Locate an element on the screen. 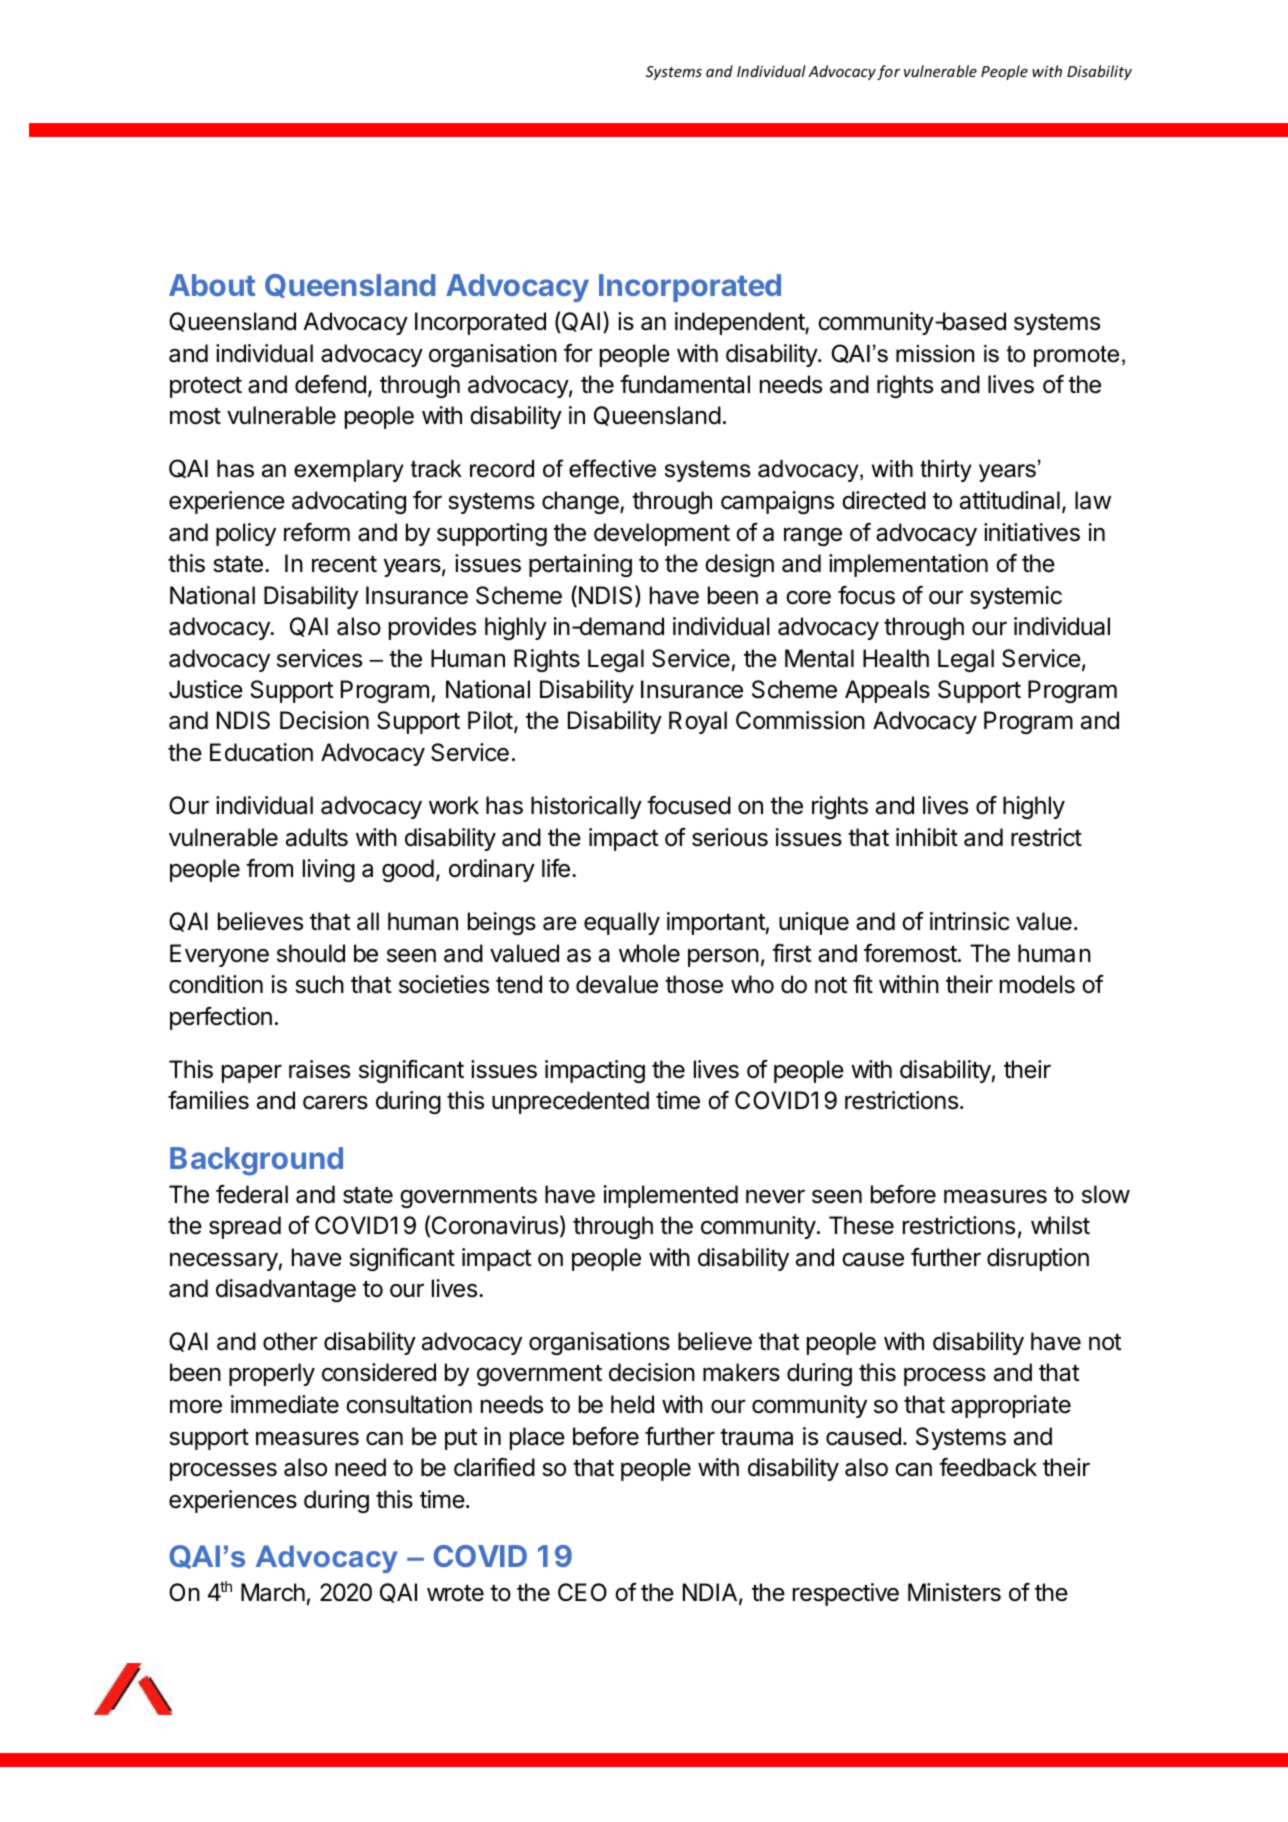  systemic is located at coordinates (1016, 597).
